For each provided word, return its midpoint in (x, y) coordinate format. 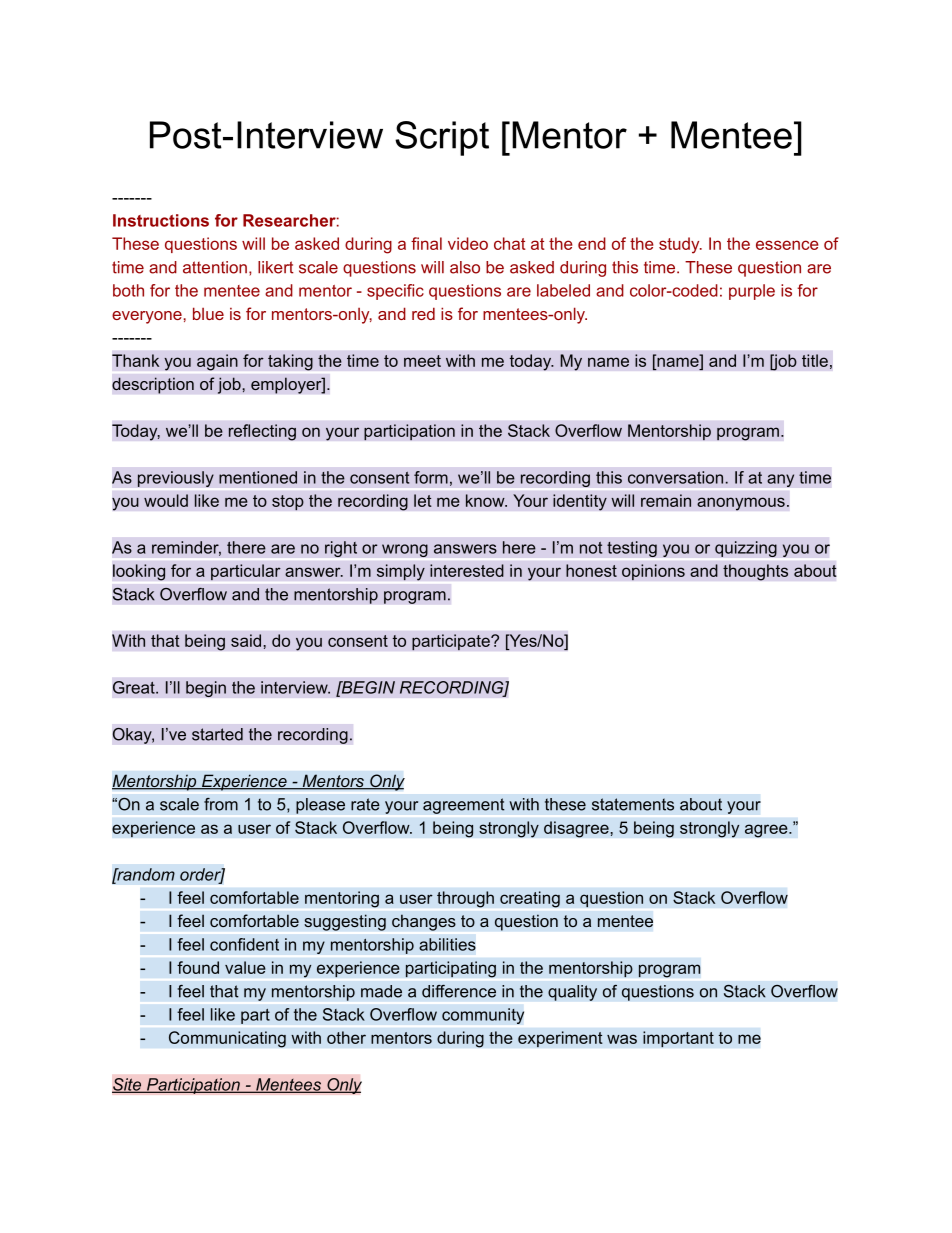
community (483, 1016)
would (166, 500)
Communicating (227, 1039)
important (678, 1039)
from (221, 804)
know (486, 500)
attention (215, 267)
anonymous (741, 504)
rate (365, 804)
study (680, 245)
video (468, 243)
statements (633, 804)
